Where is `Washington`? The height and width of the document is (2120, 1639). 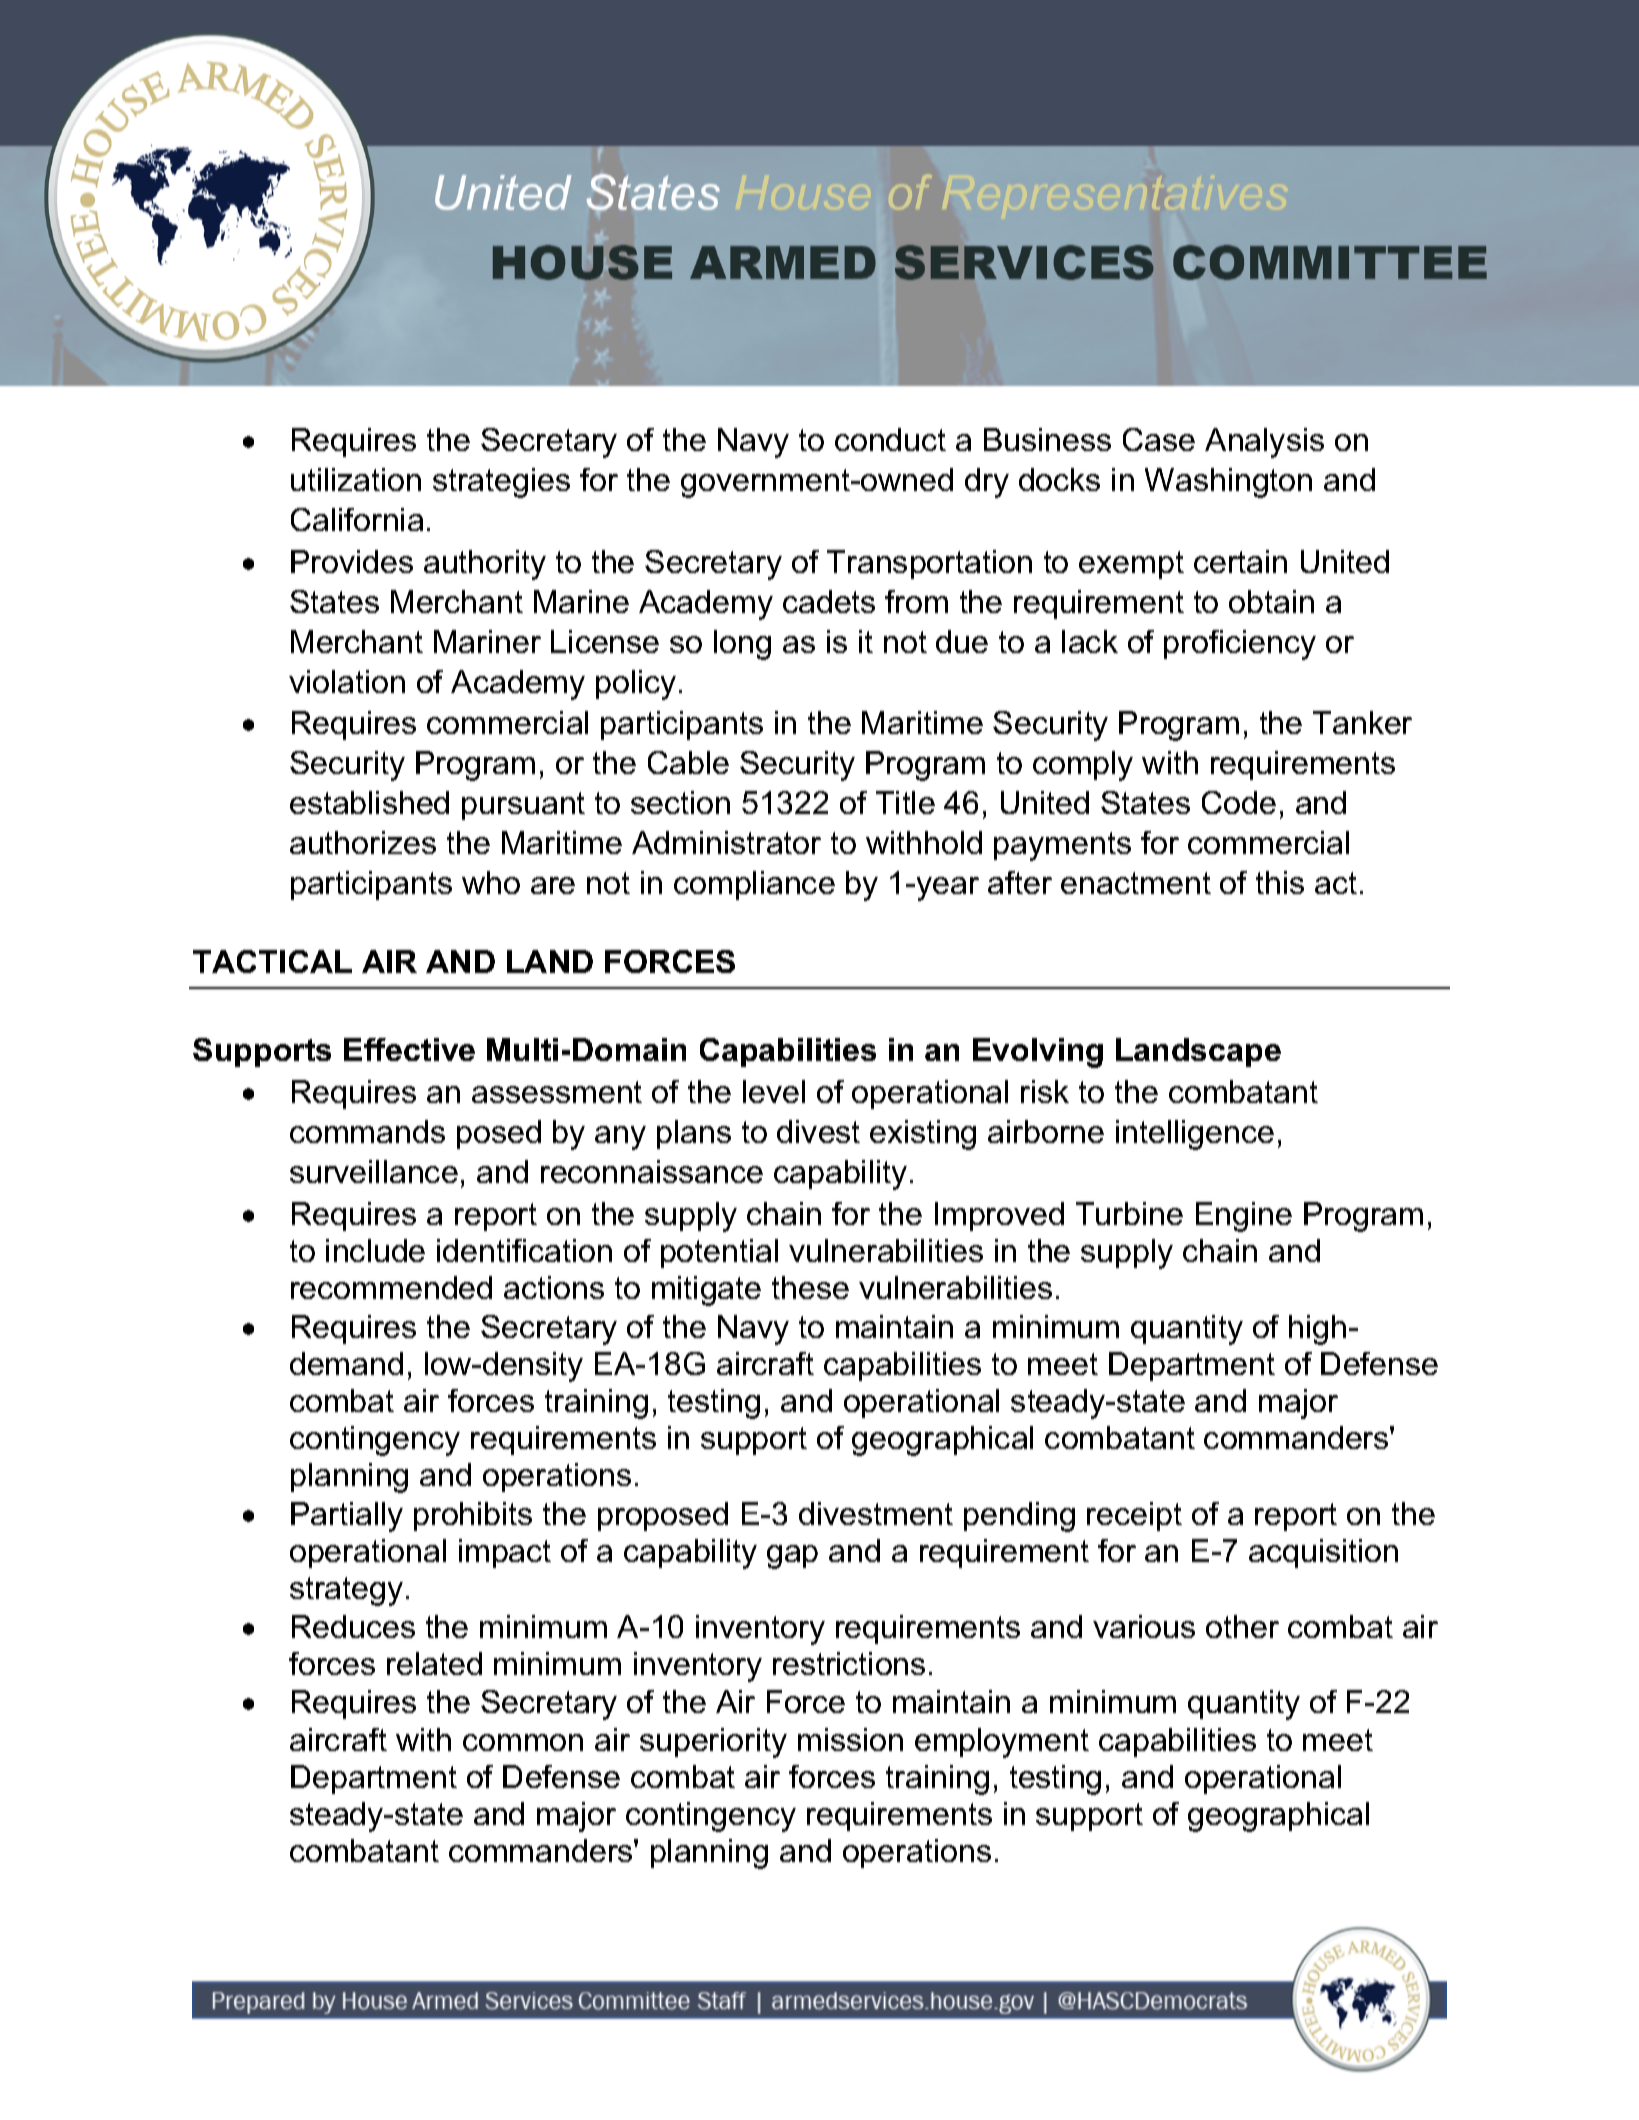 Washington is located at coordinates (1228, 483).
